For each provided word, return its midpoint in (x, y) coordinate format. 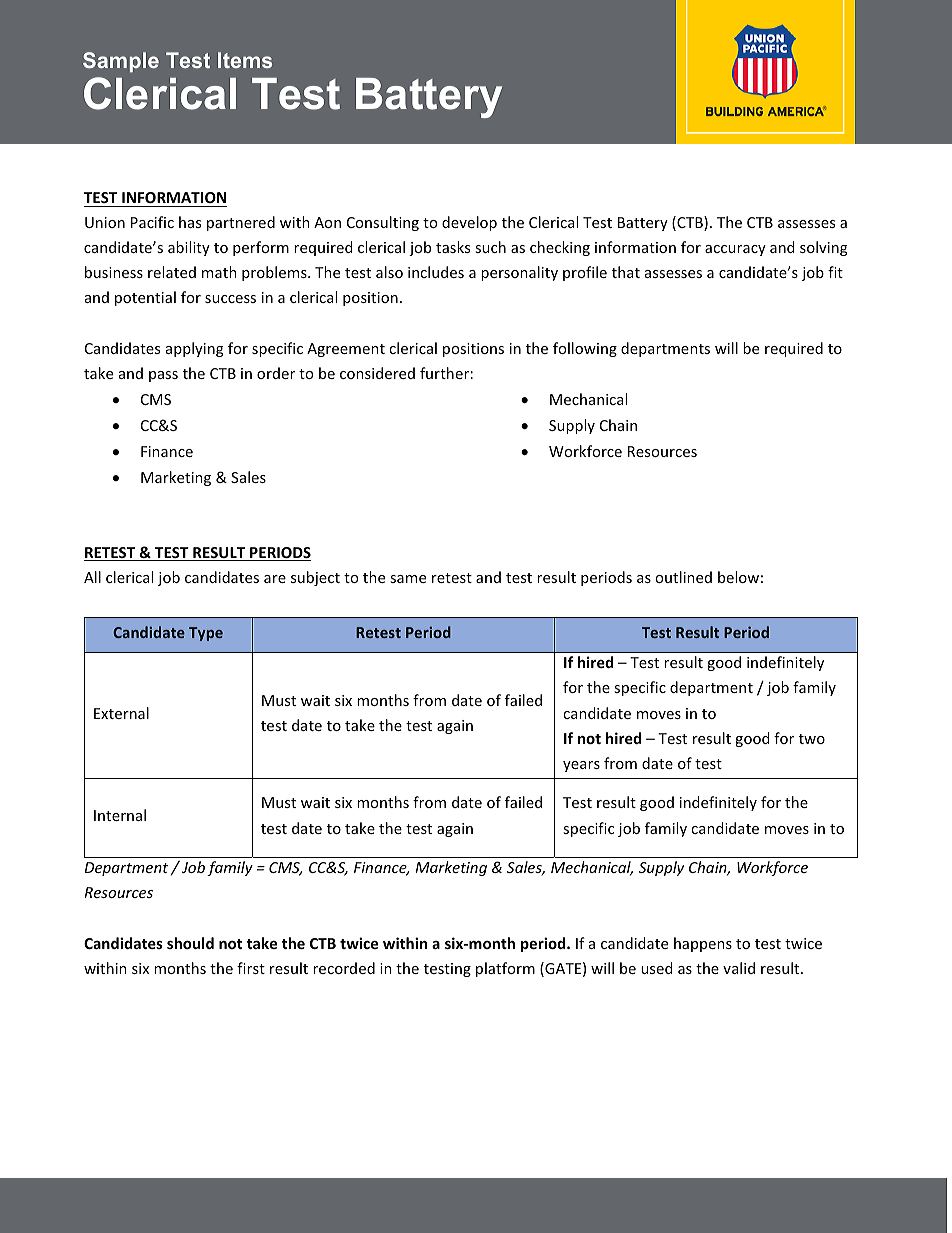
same (408, 579)
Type (206, 634)
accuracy (735, 250)
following (585, 349)
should (190, 943)
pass (163, 376)
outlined (683, 577)
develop (469, 223)
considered (377, 373)
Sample (121, 62)
